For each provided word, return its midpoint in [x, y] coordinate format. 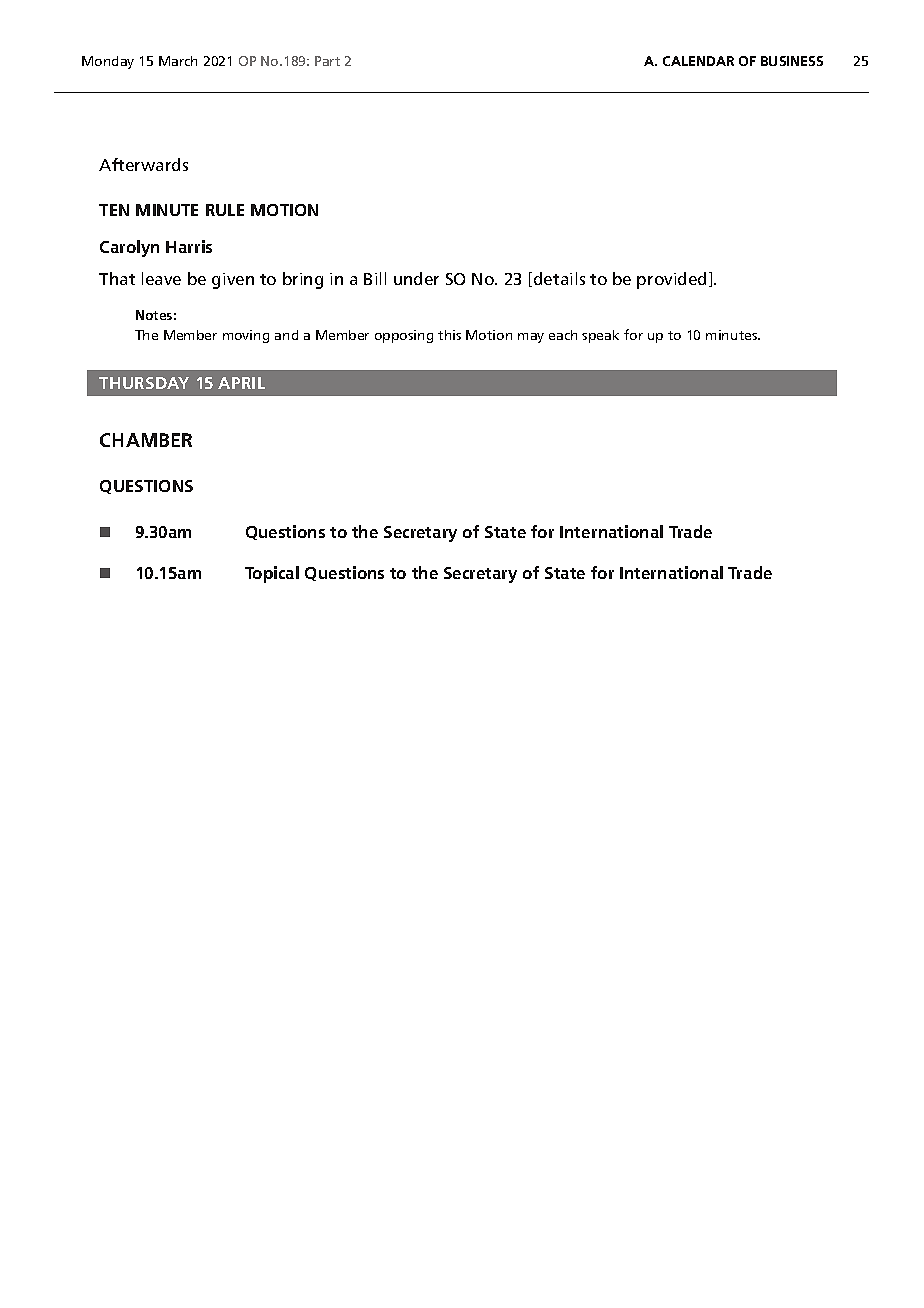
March [178, 61]
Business [792, 61]
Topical [272, 574]
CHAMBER [146, 440]
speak [600, 336]
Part [327, 61]
